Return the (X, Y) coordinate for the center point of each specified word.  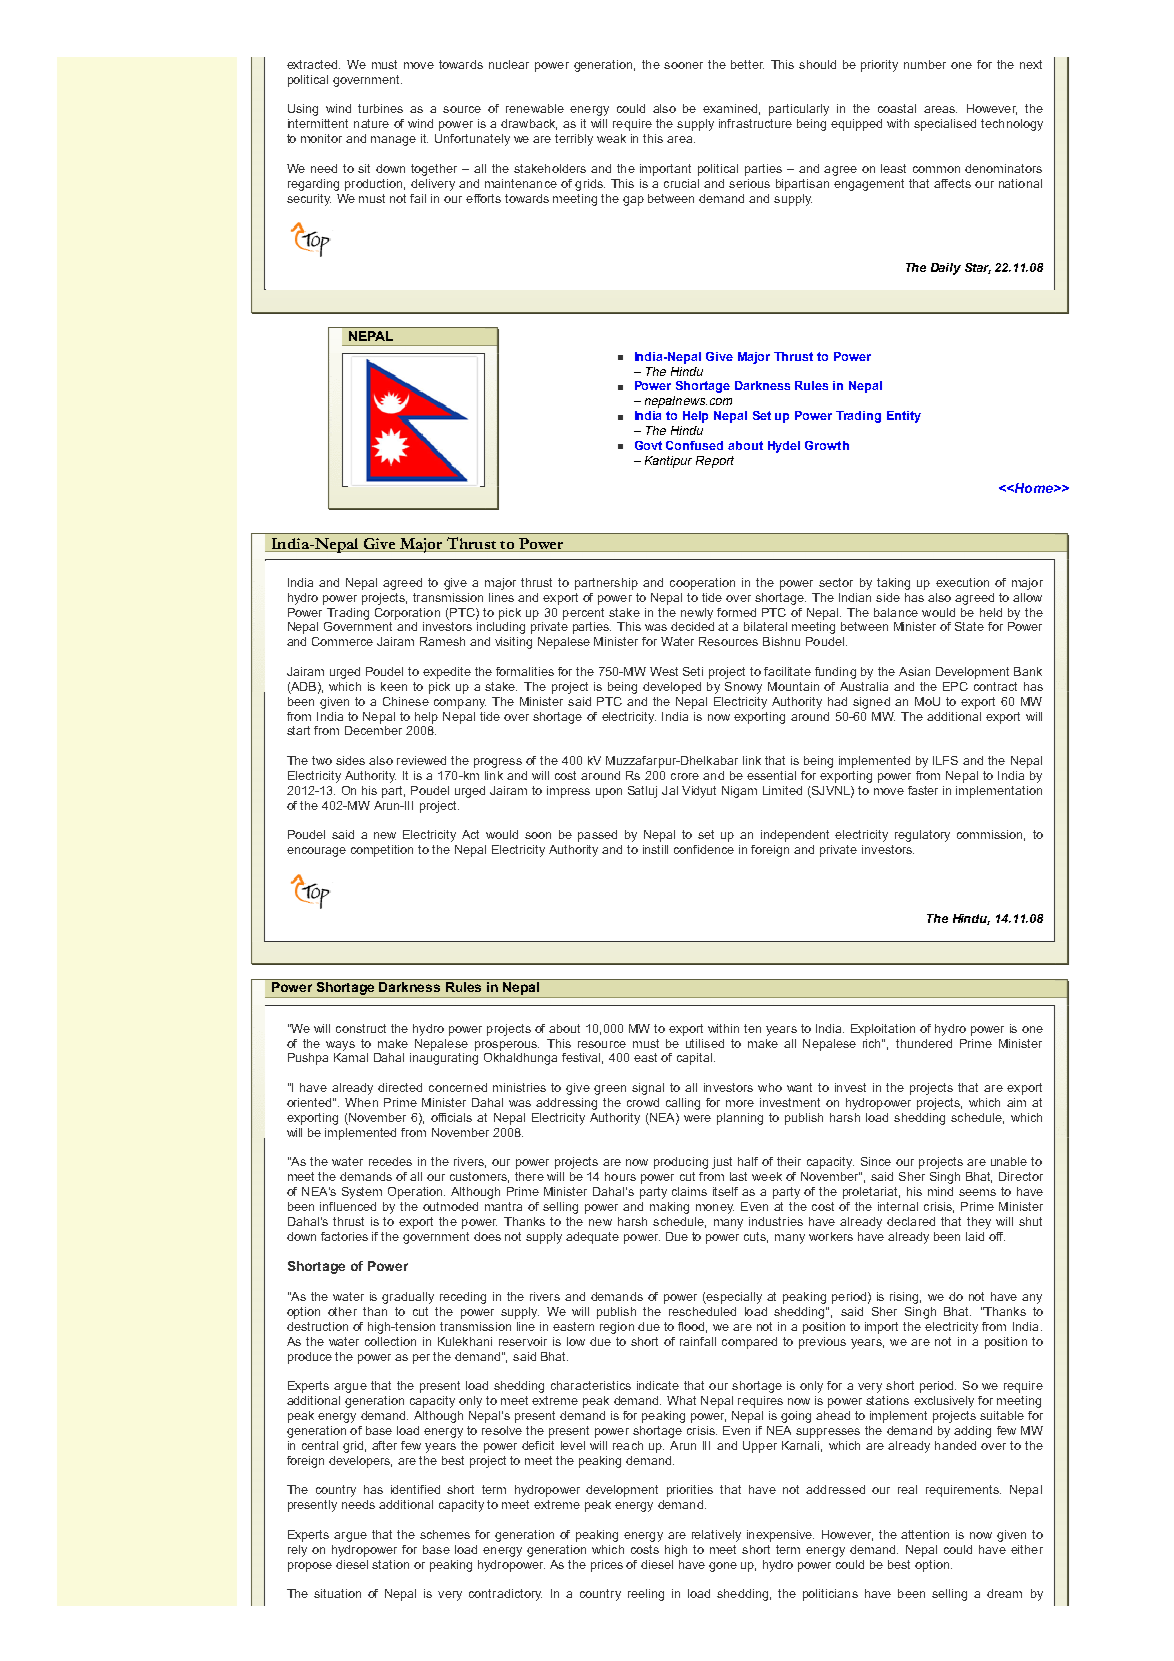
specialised (945, 125)
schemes (445, 1534)
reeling (646, 1595)
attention (925, 1534)
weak (611, 138)
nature (371, 123)
